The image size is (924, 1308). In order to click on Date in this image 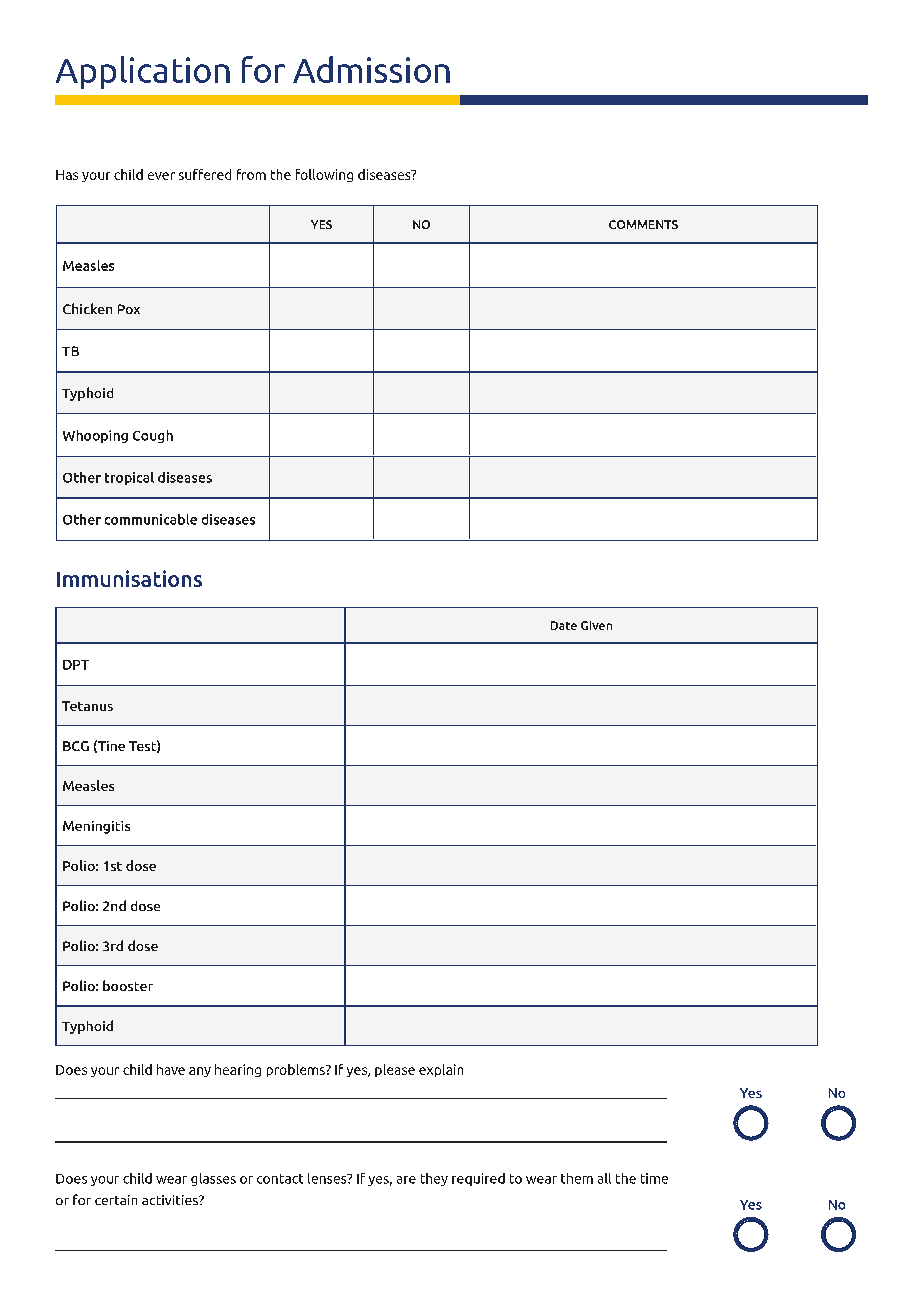, I will do `click(564, 625)`.
